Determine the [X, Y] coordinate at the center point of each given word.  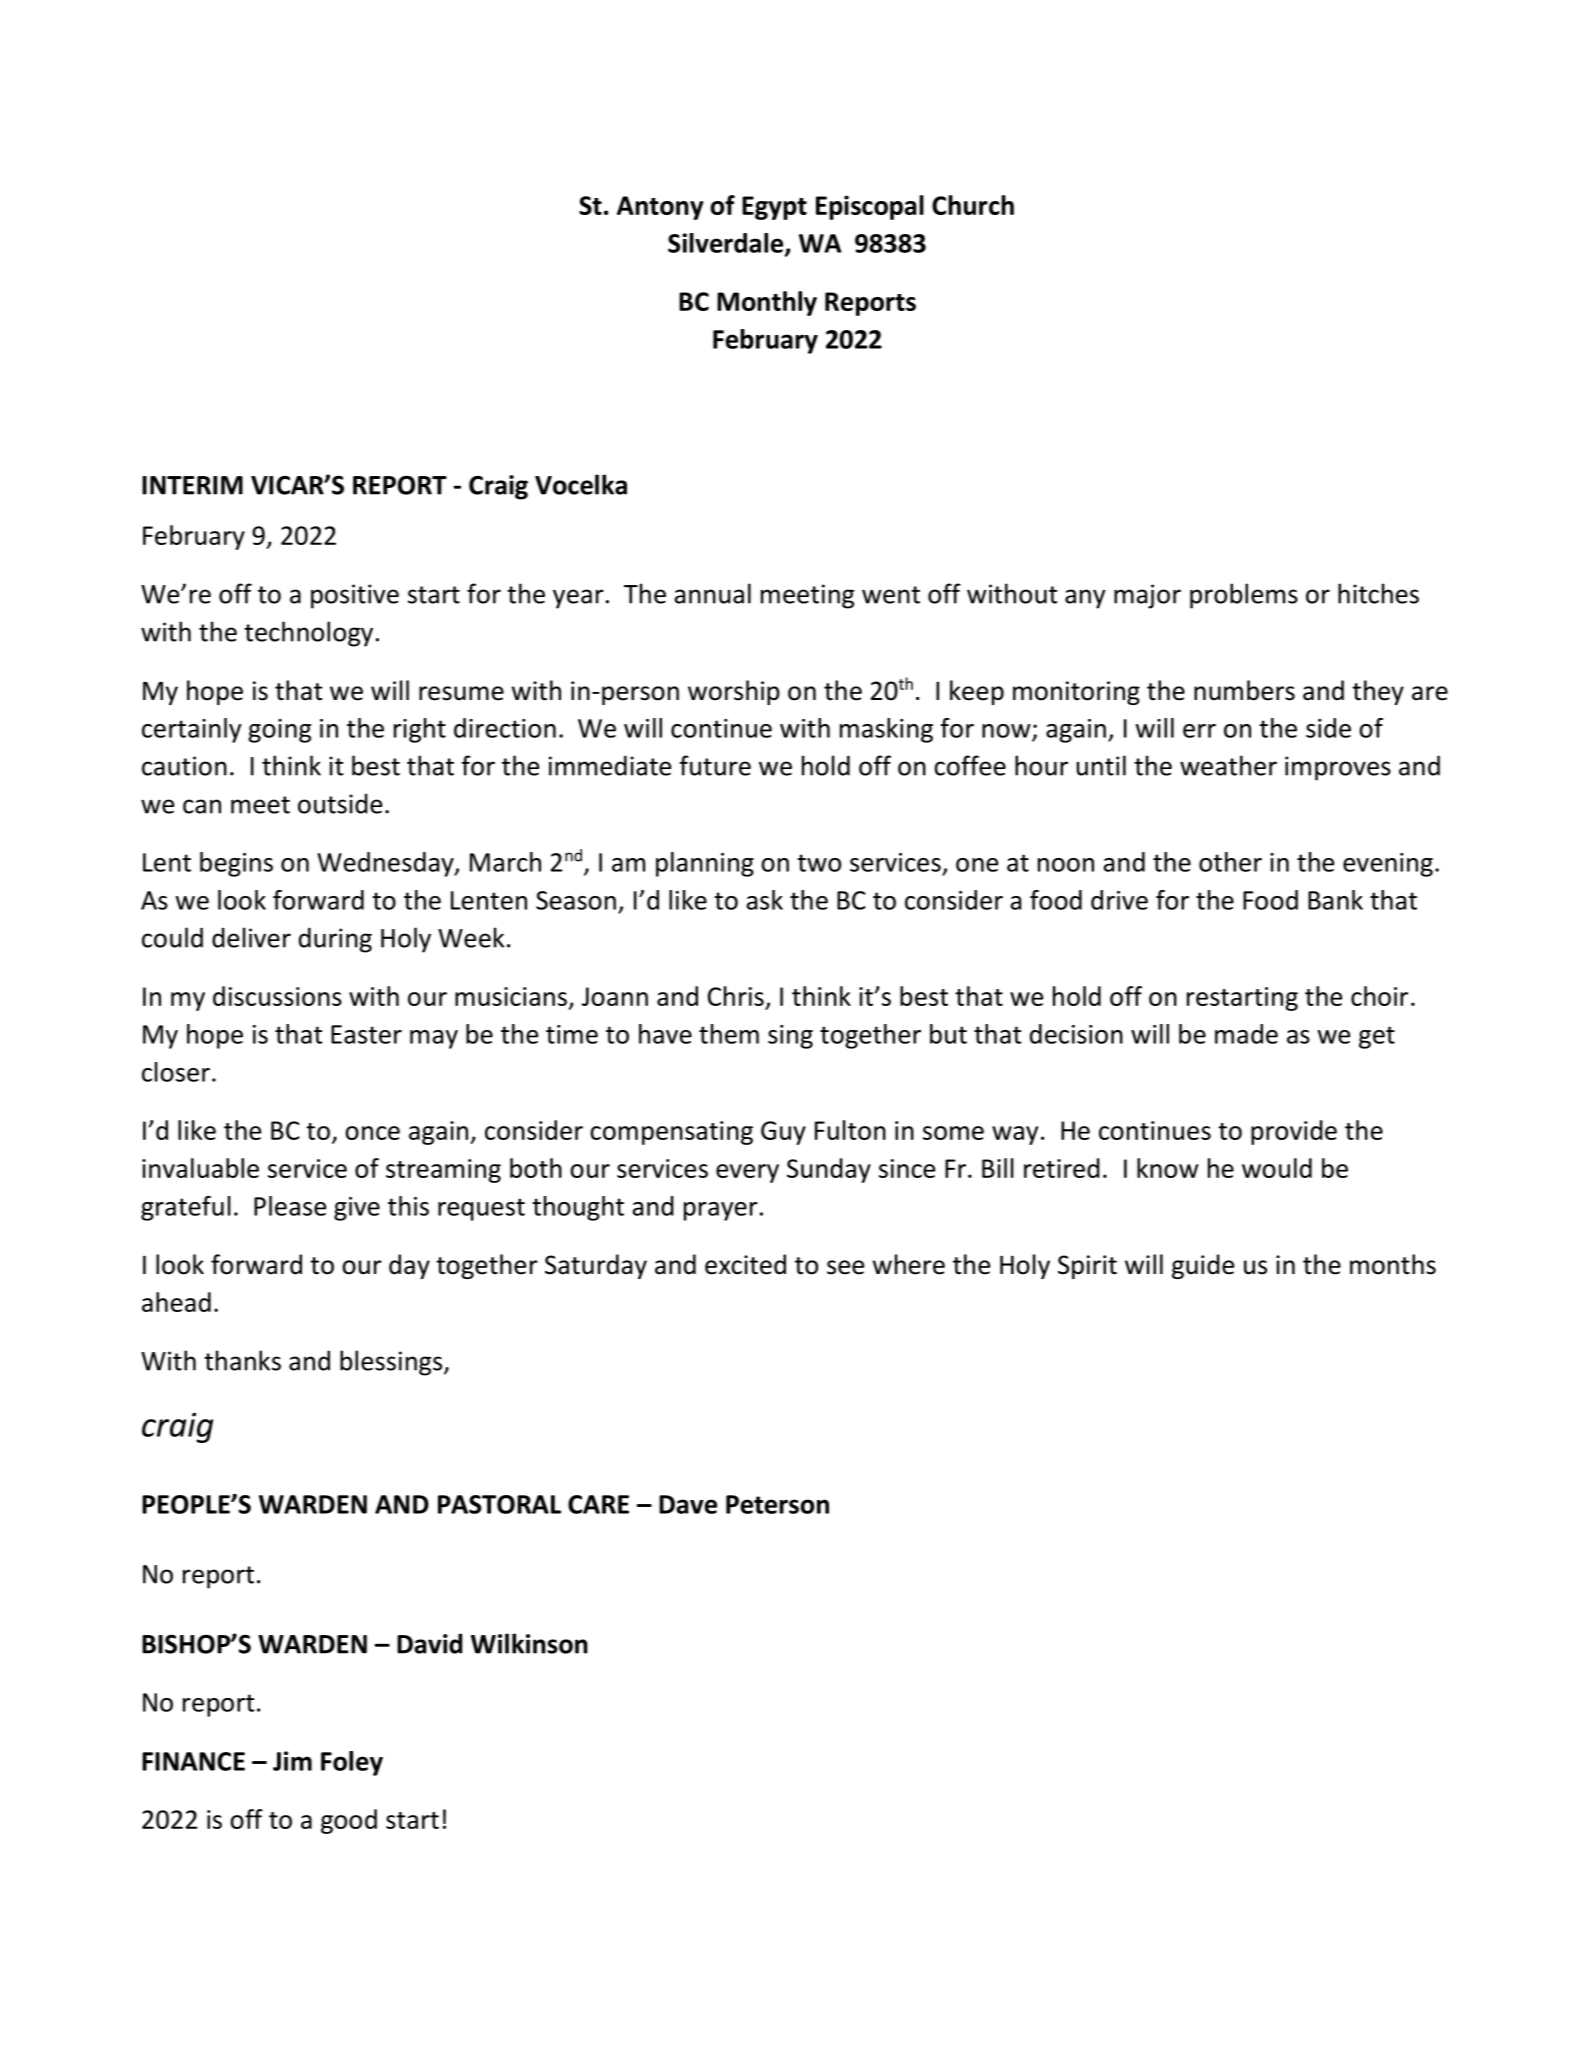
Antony [660, 208]
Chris [736, 996]
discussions [277, 996]
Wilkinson [529, 1643]
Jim [292, 1761]
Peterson [777, 1504]
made [1246, 1034]
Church [973, 205]
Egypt [774, 208]
